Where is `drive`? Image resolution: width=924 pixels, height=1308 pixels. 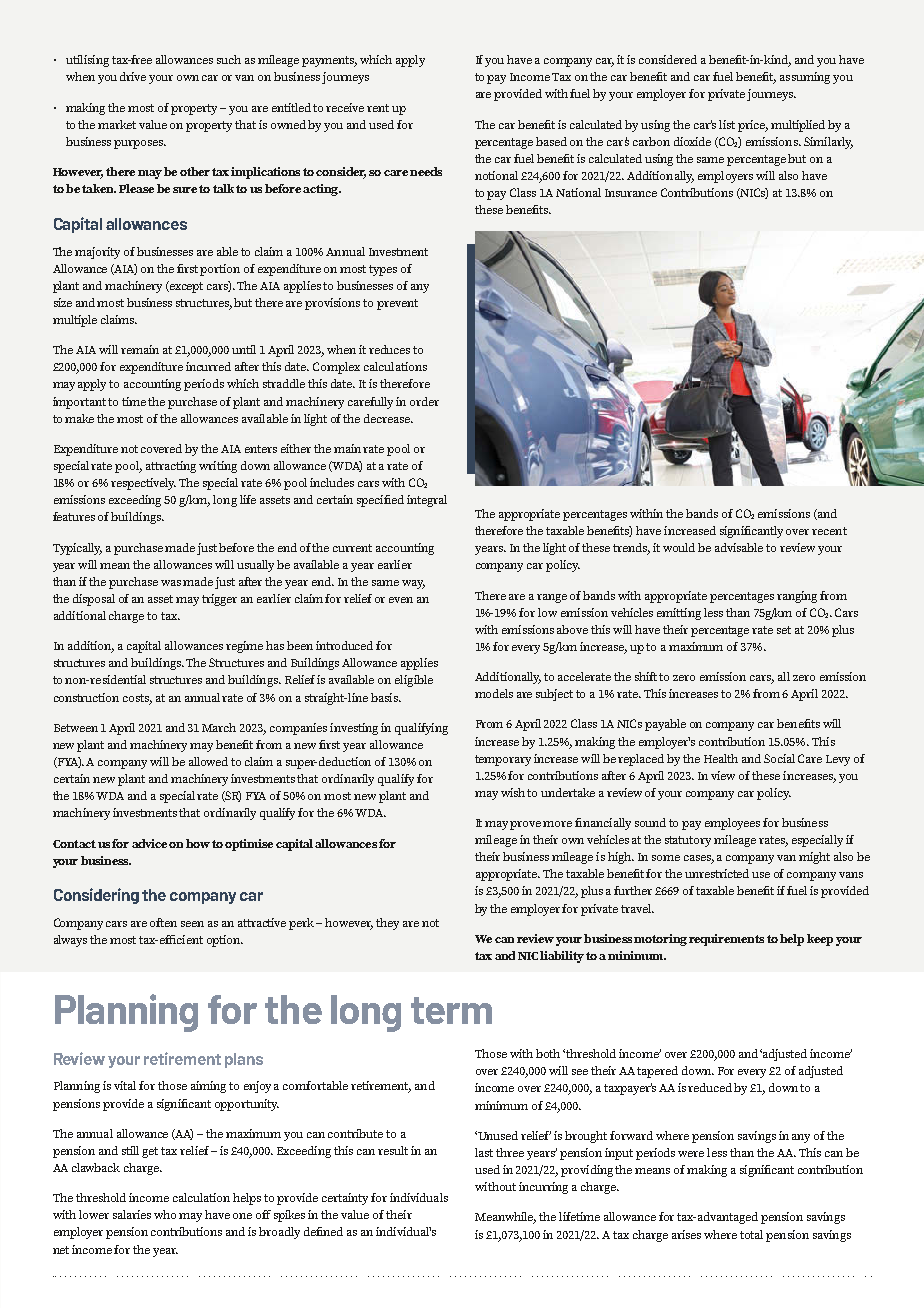
drive is located at coordinates (133, 76).
